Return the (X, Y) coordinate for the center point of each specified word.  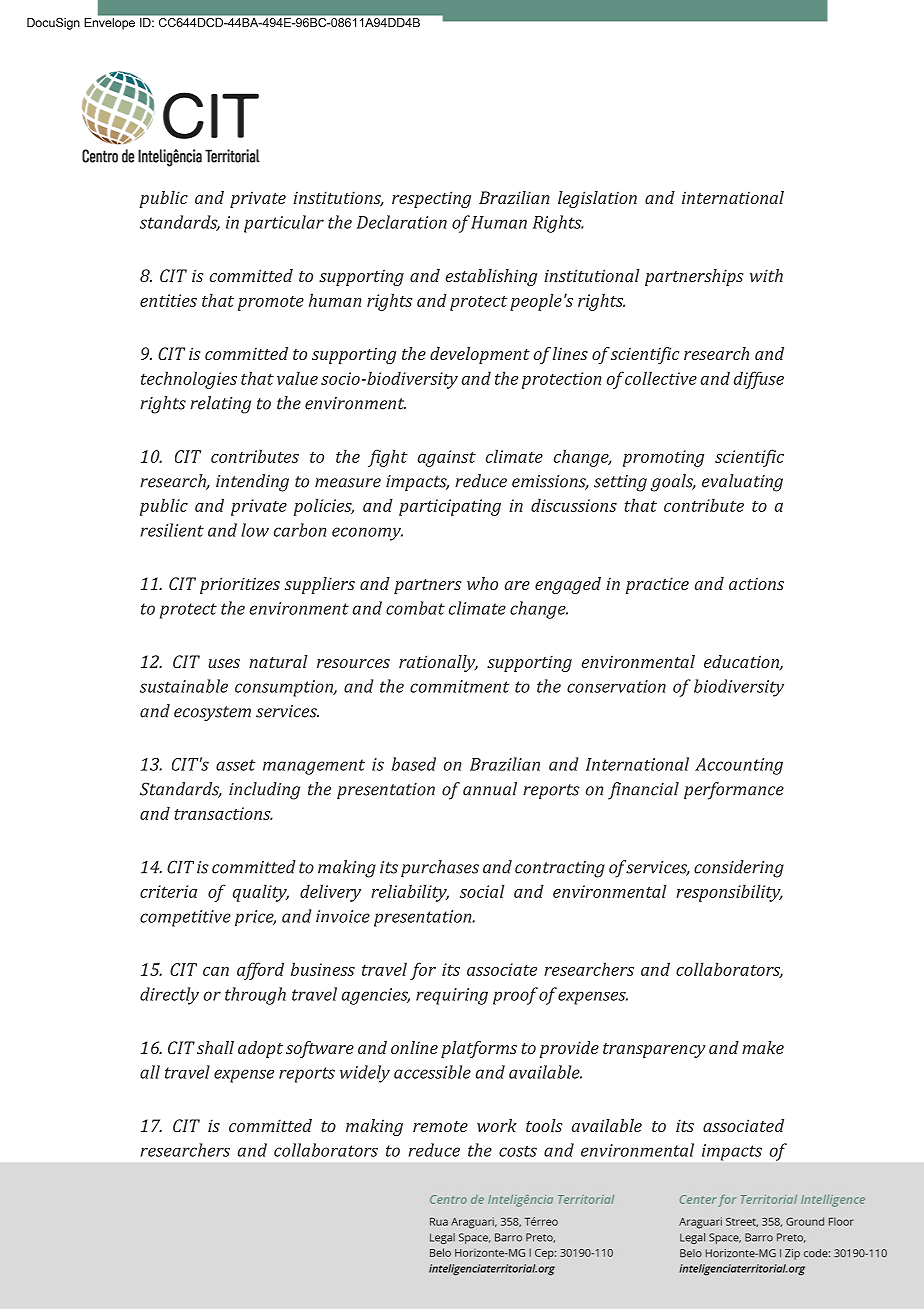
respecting (431, 199)
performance (734, 791)
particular (284, 224)
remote (440, 1126)
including (264, 791)
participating (450, 507)
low (255, 530)
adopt (260, 1049)
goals (673, 483)
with (766, 275)
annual (490, 789)
